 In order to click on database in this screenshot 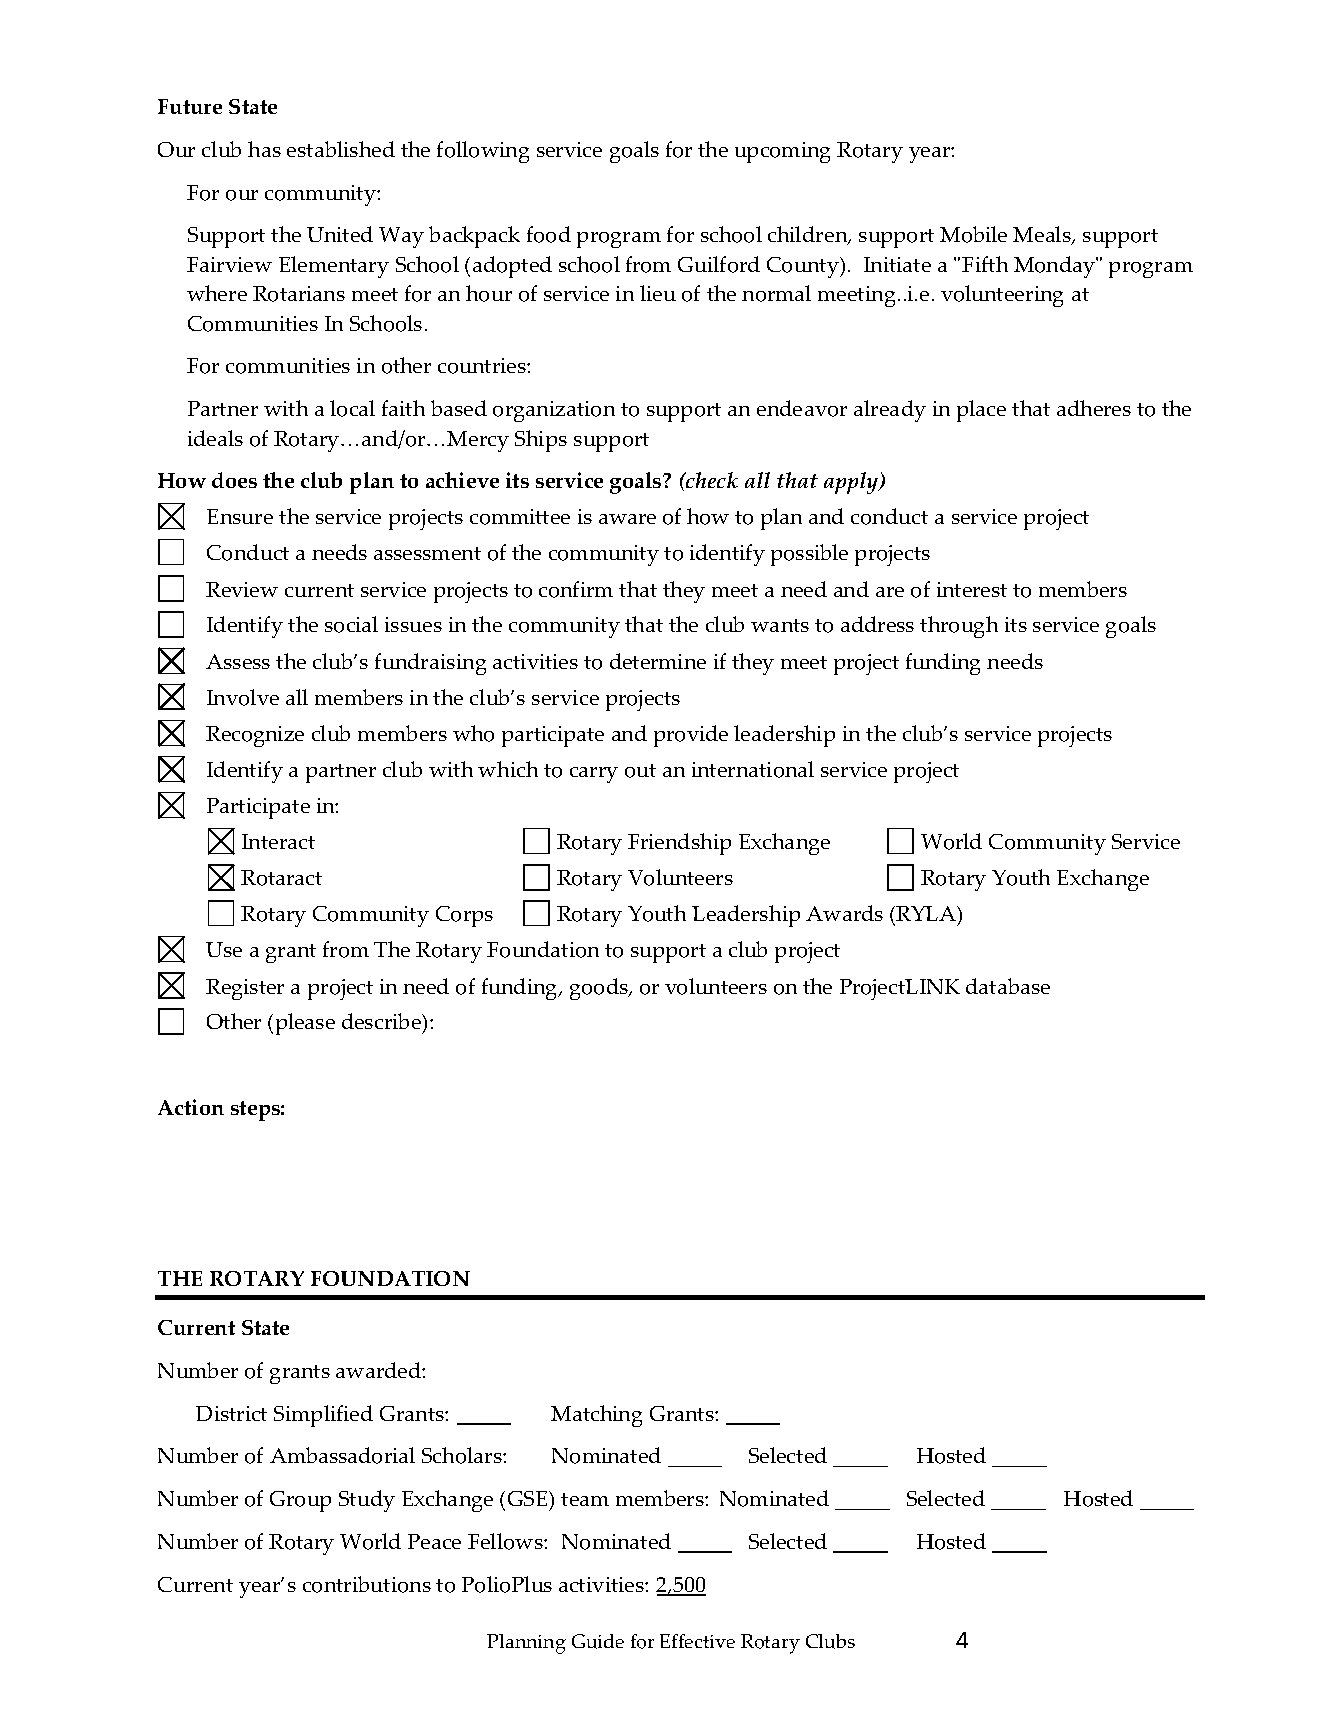, I will do `click(1008, 986)`.
